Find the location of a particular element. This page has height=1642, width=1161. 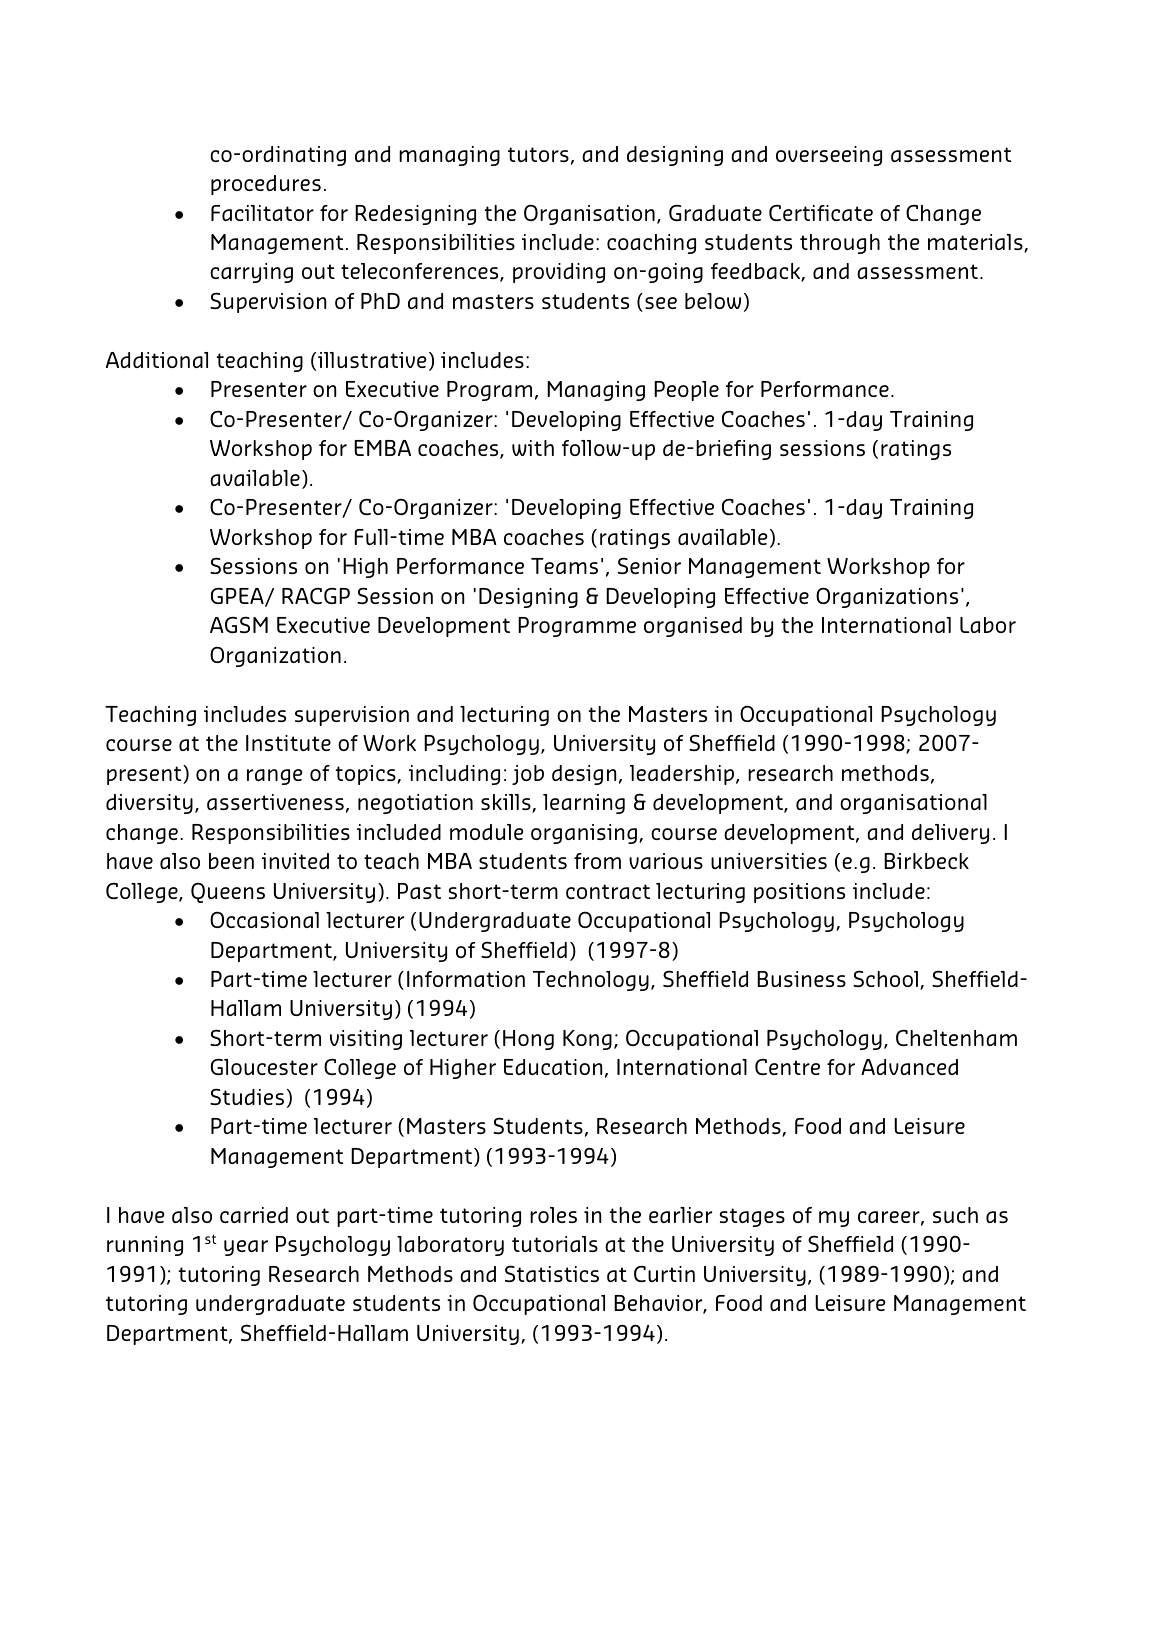

contract is located at coordinates (608, 891).
